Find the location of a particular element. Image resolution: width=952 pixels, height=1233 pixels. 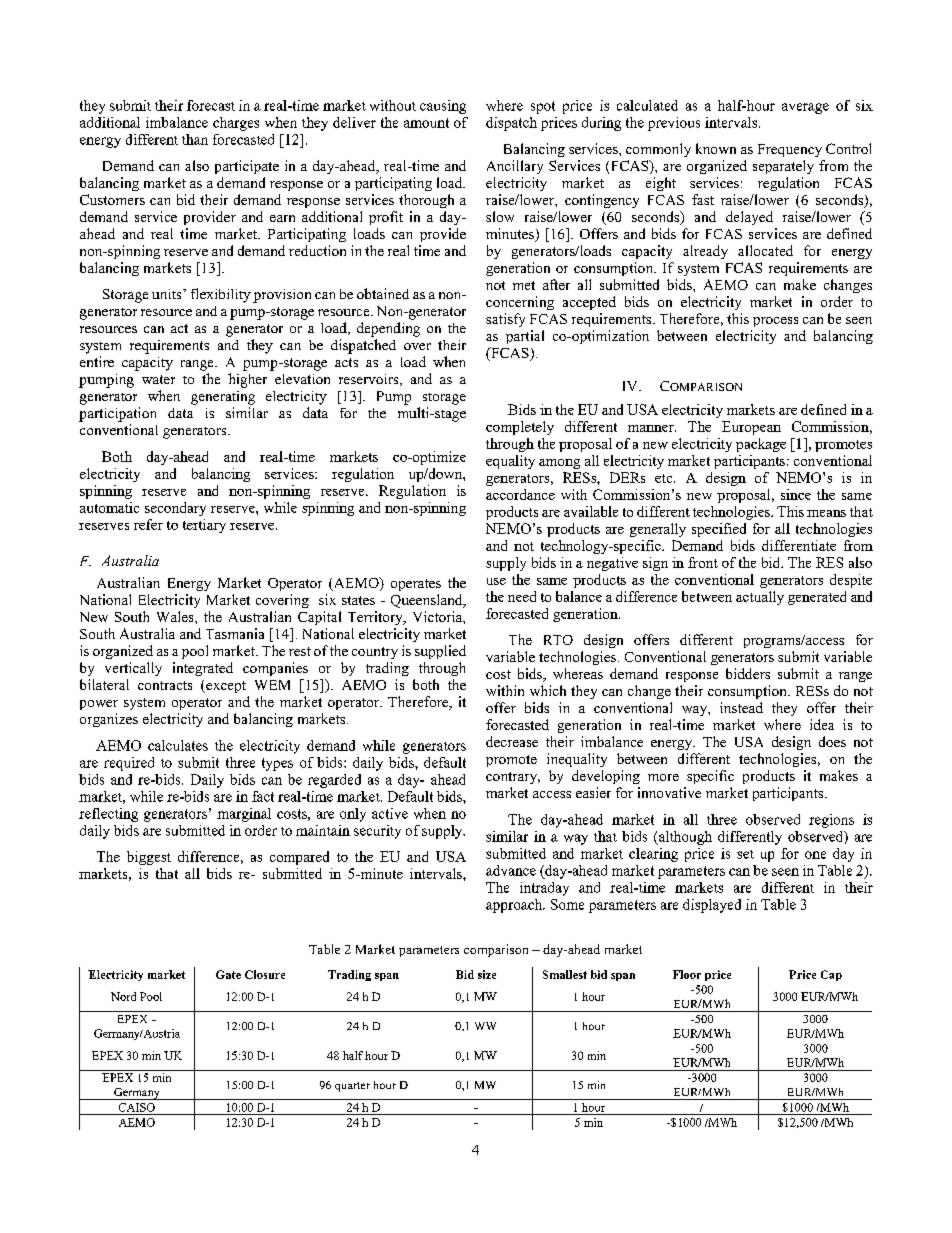

amount is located at coordinates (426, 123).
